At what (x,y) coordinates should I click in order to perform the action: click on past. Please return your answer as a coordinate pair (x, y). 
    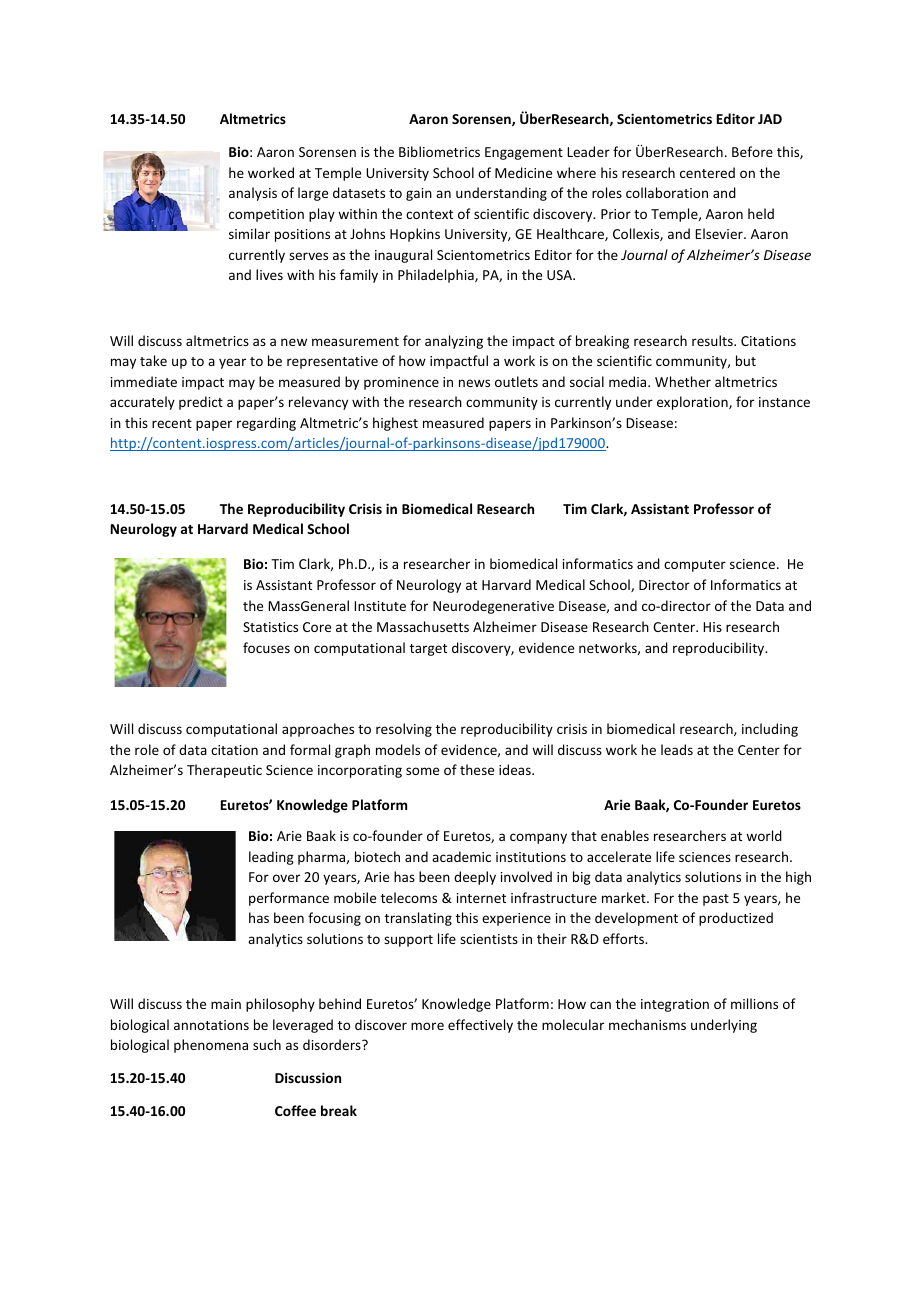
    Looking at the image, I should click on (716, 900).
